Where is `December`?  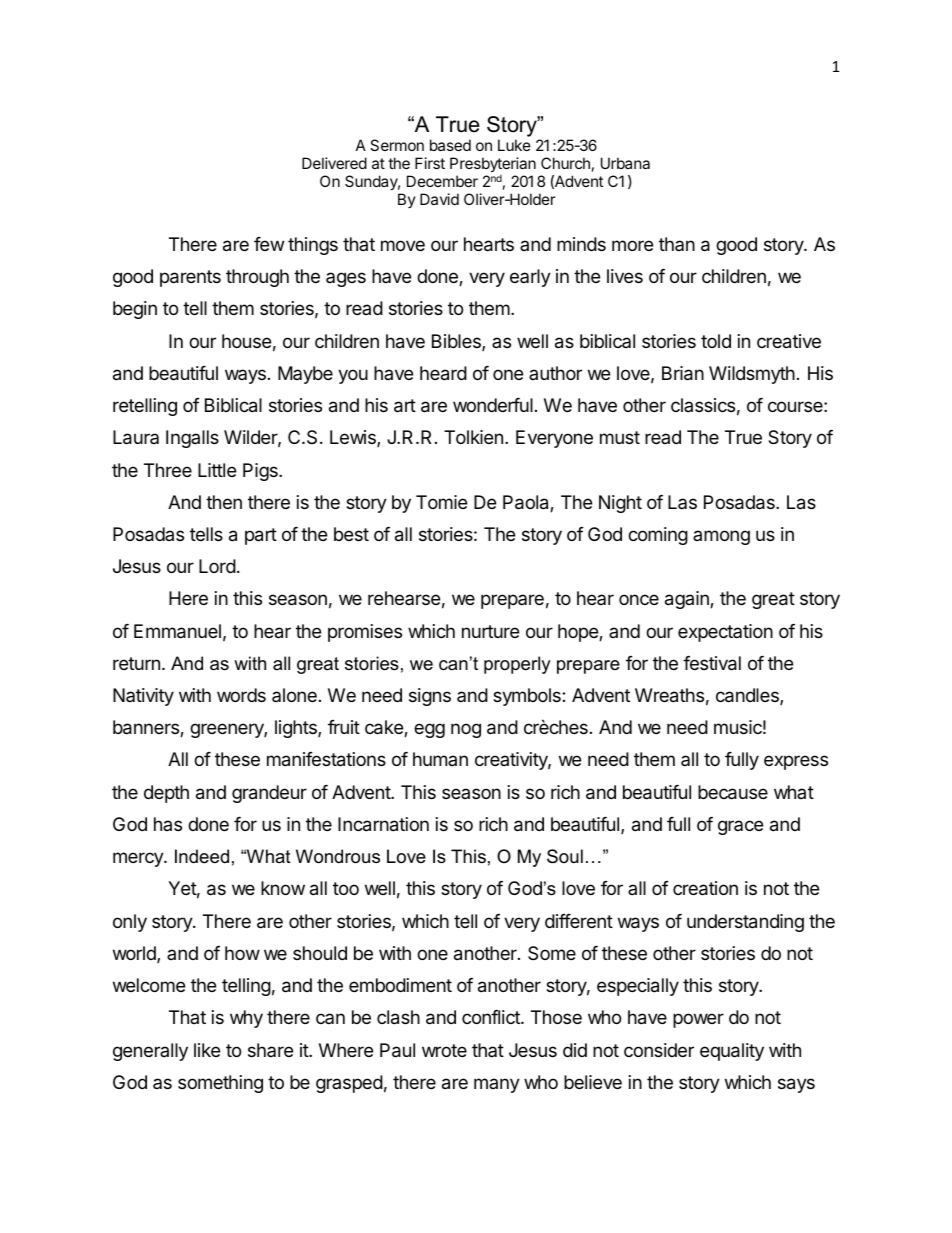
December is located at coordinates (442, 181).
